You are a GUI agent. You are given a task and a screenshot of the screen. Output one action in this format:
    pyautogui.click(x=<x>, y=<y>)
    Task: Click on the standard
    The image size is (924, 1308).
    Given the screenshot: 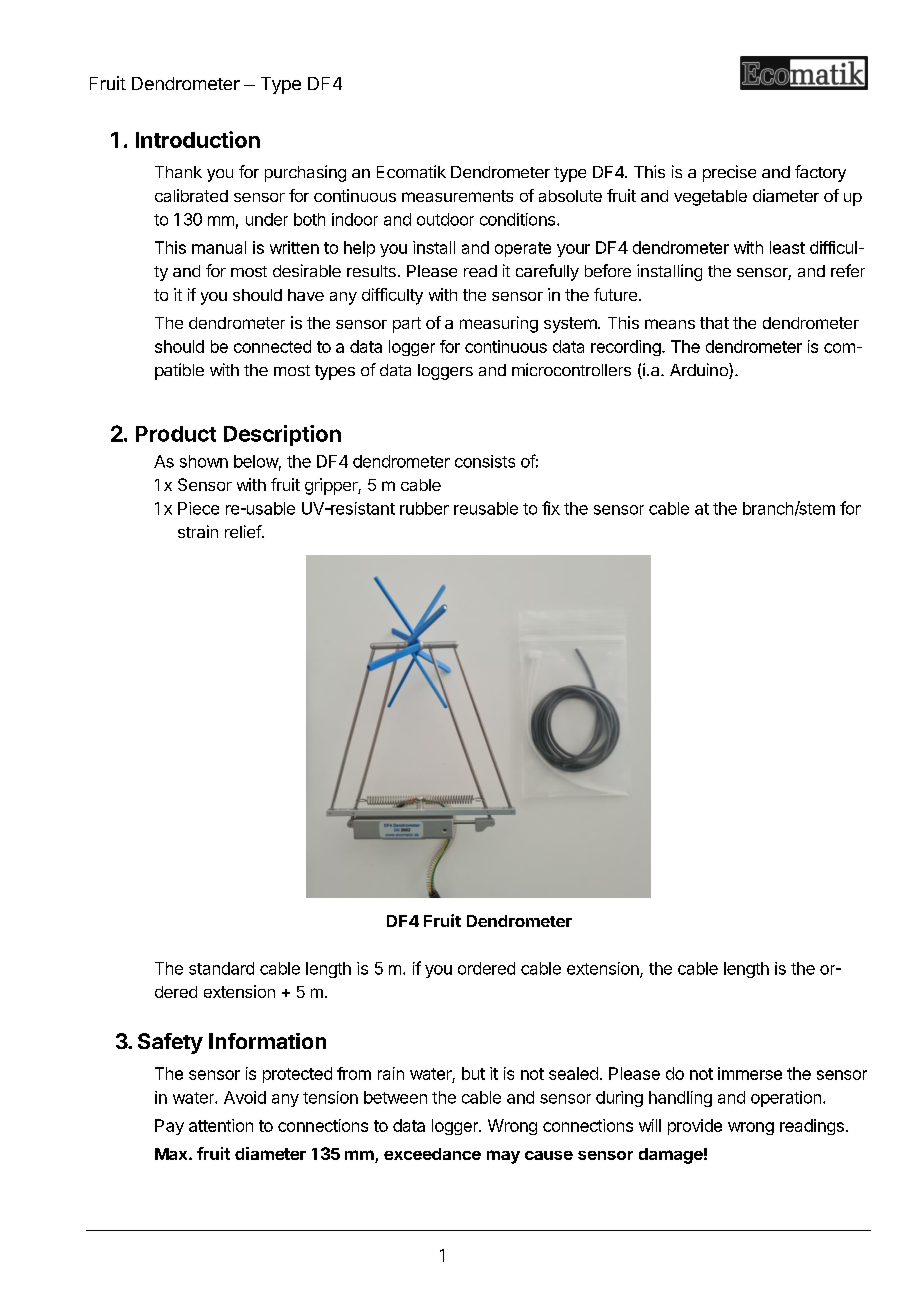 What is the action you would take?
    pyautogui.click(x=221, y=968)
